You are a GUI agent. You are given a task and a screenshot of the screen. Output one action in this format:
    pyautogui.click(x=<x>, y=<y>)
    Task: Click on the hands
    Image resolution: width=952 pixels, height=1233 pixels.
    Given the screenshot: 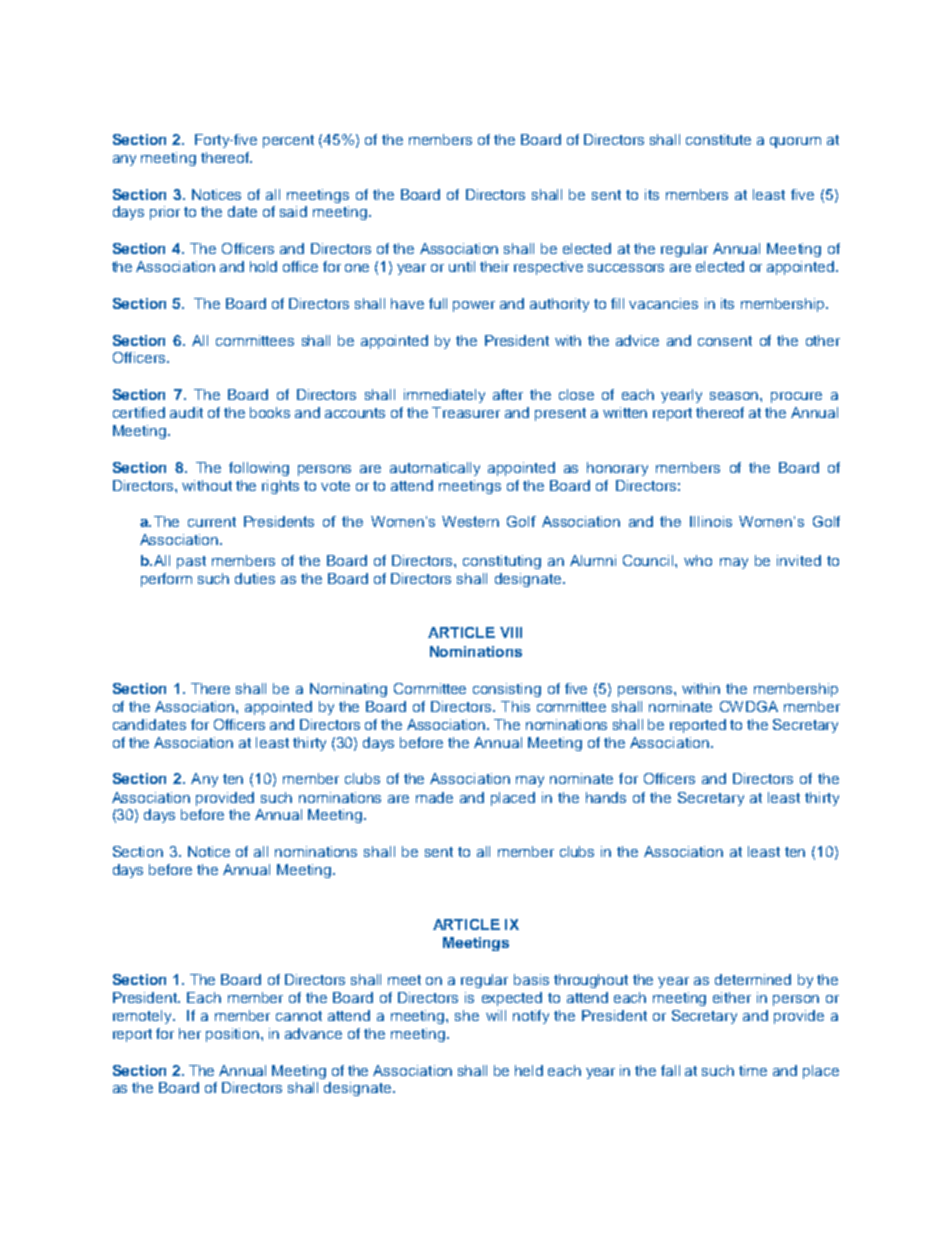 What is the action you would take?
    pyautogui.click(x=606, y=797)
